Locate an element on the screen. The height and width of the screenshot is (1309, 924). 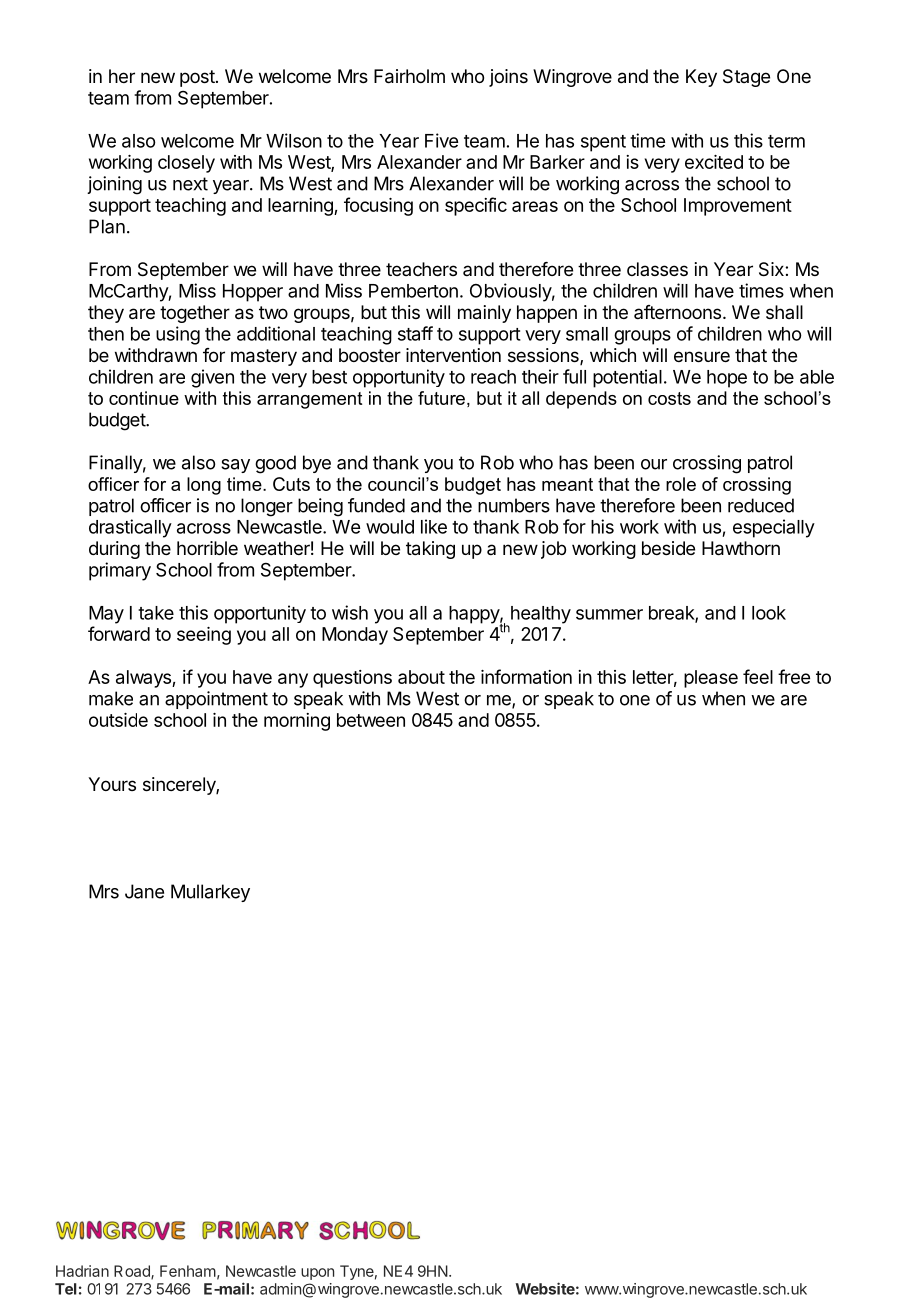
about is located at coordinates (421, 677).
